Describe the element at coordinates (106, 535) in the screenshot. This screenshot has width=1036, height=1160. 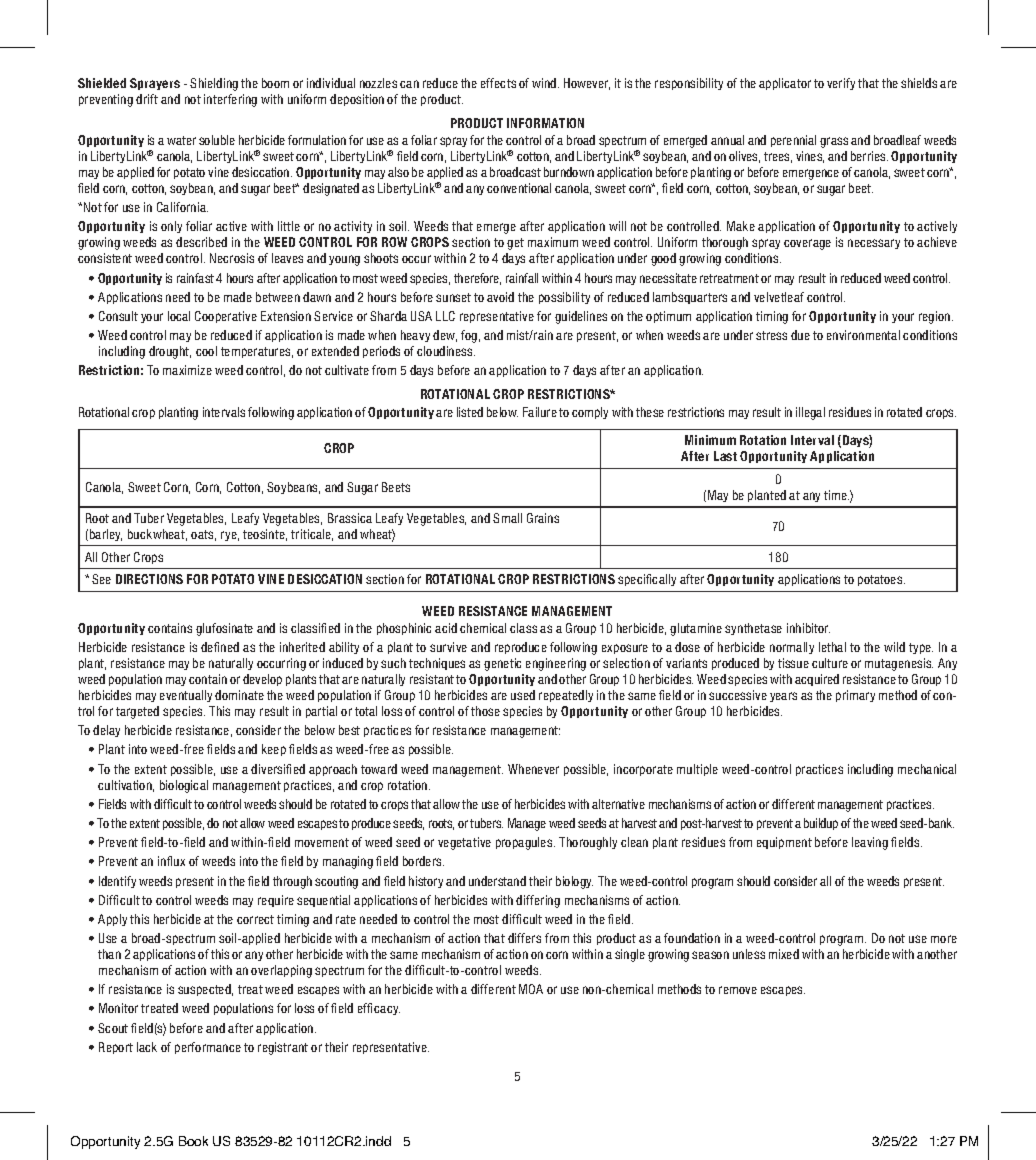
I see `barley` at that location.
